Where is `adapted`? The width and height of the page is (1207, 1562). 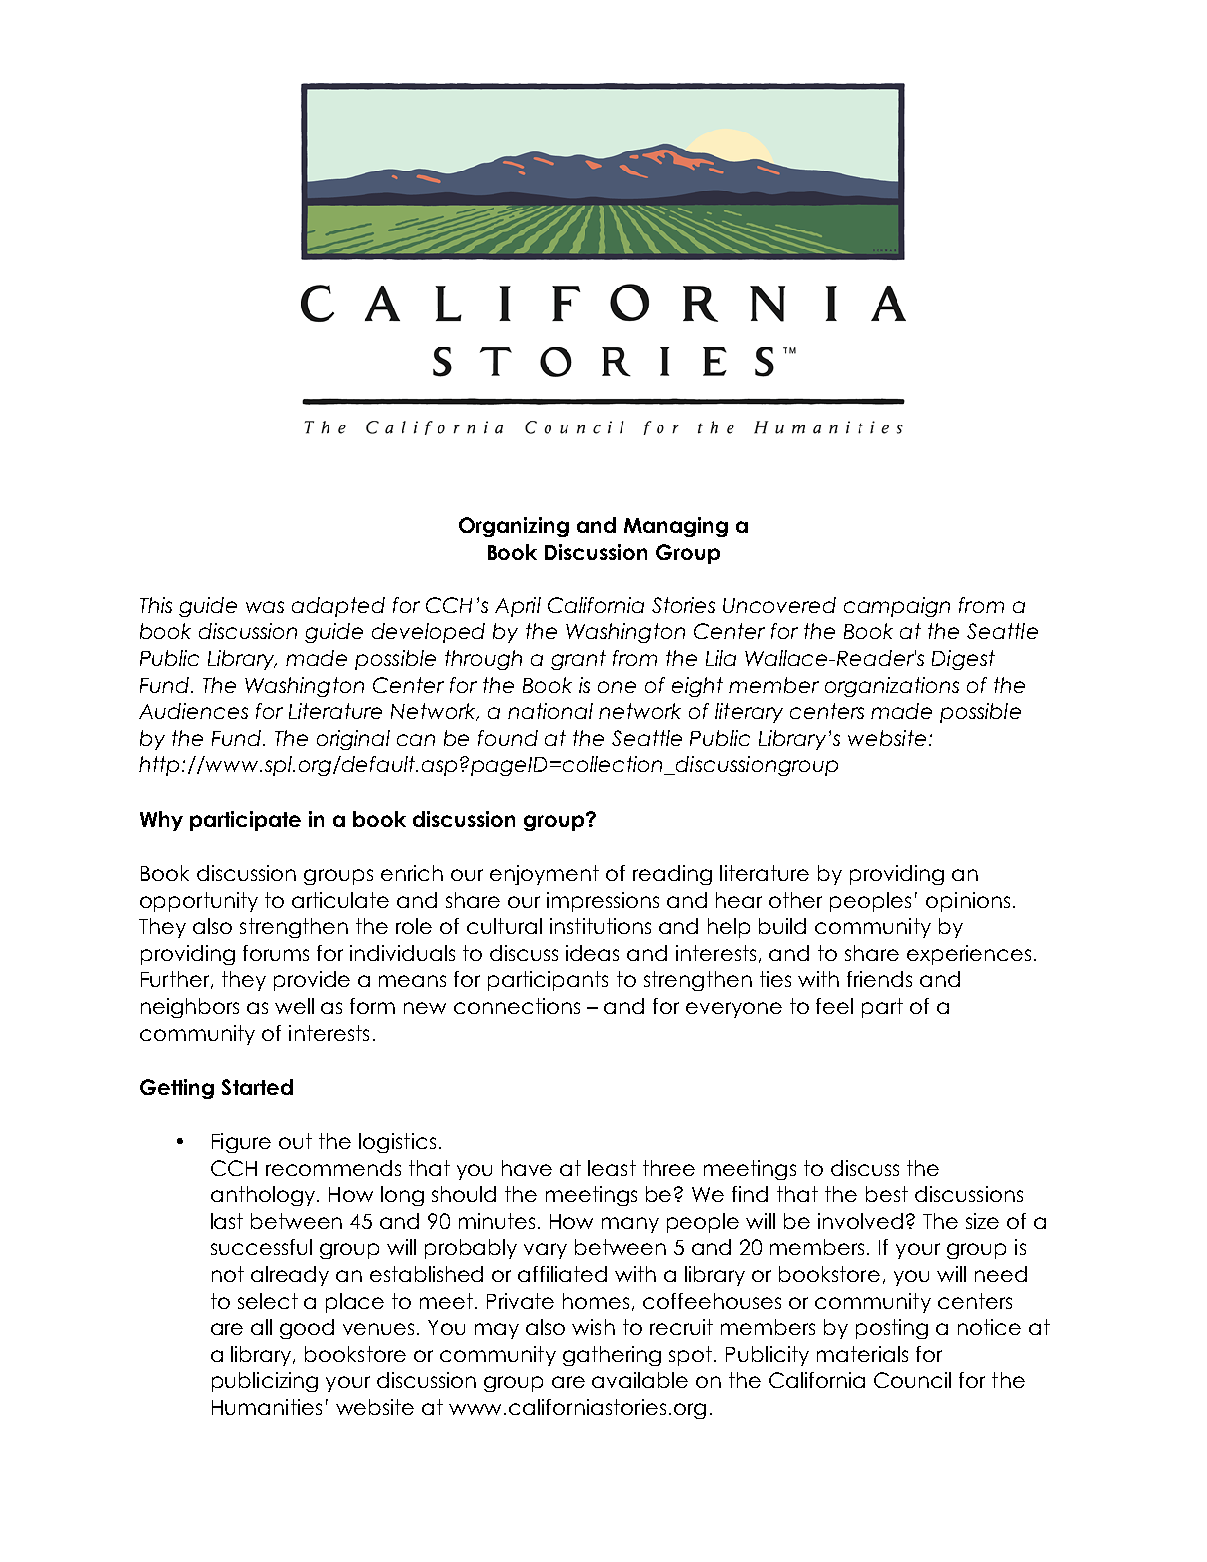 adapted is located at coordinates (338, 607).
